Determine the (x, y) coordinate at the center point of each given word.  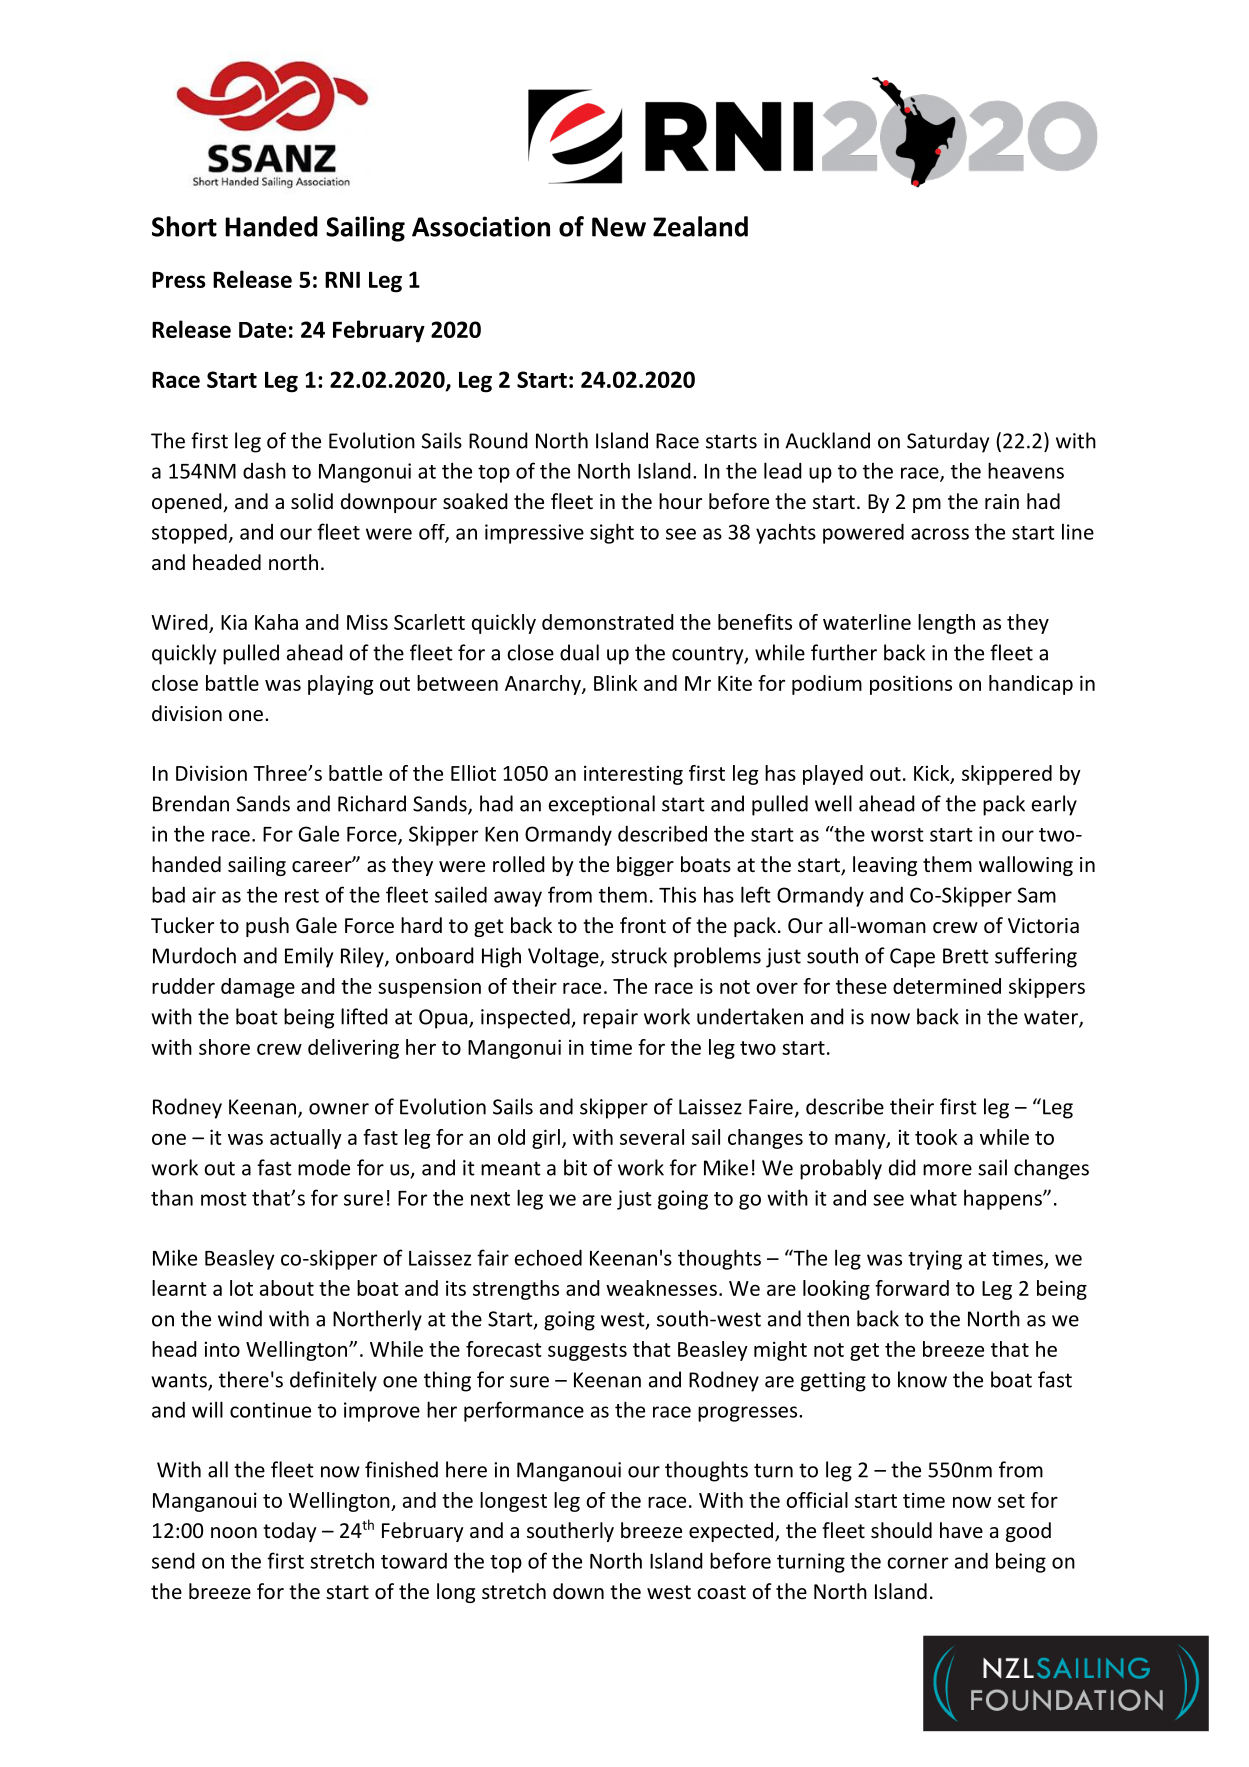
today (290, 1532)
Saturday (948, 442)
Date (262, 330)
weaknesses (661, 1288)
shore (224, 1047)
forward (912, 1288)
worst (897, 835)
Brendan (191, 803)
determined (947, 986)
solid (312, 501)
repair (610, 1019)
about (287, 1288)
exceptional (602, 805)
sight (612, 533)
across (940, 534)
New (619, 227)
